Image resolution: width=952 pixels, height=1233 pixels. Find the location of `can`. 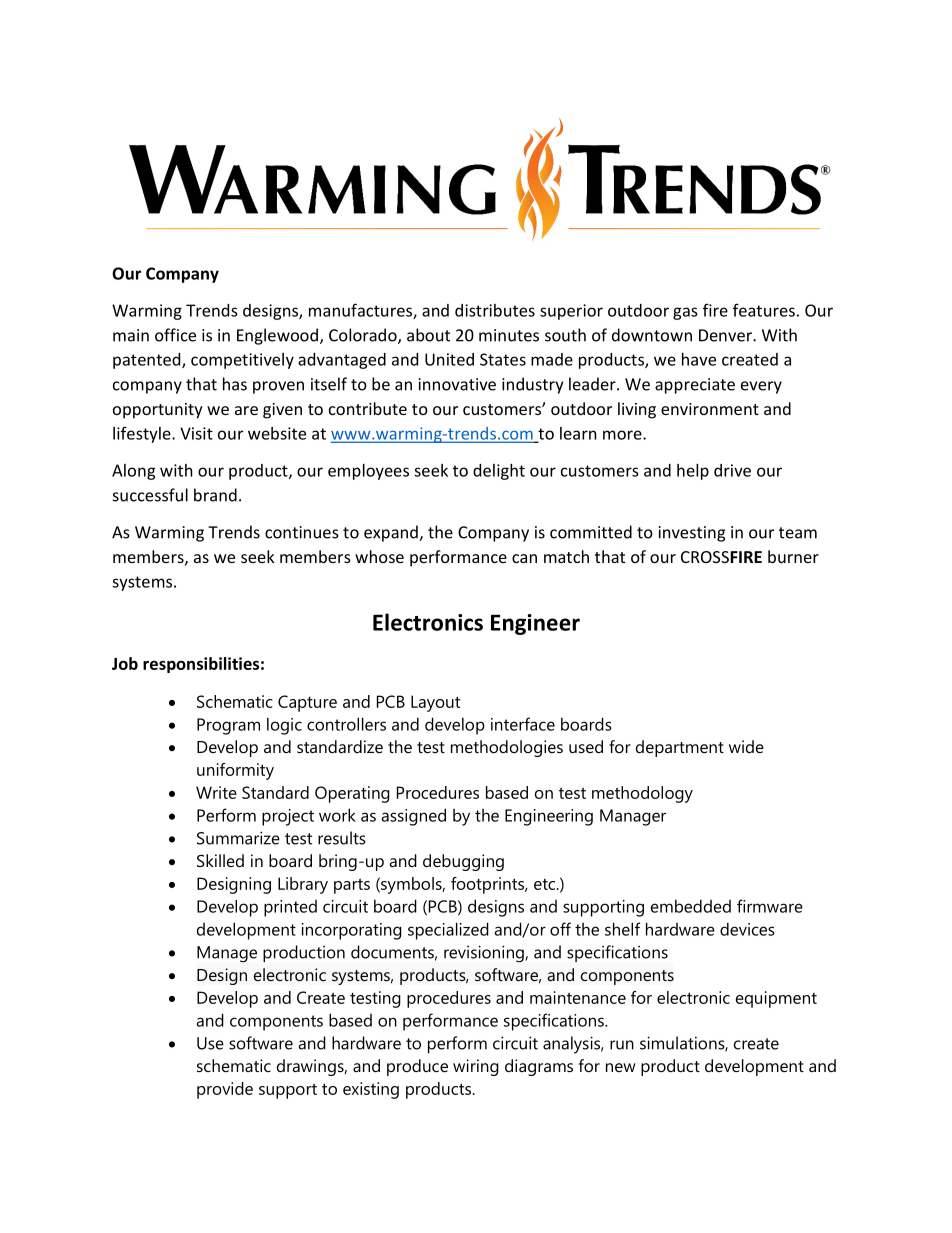

can is located at coordinates (524, 558).
